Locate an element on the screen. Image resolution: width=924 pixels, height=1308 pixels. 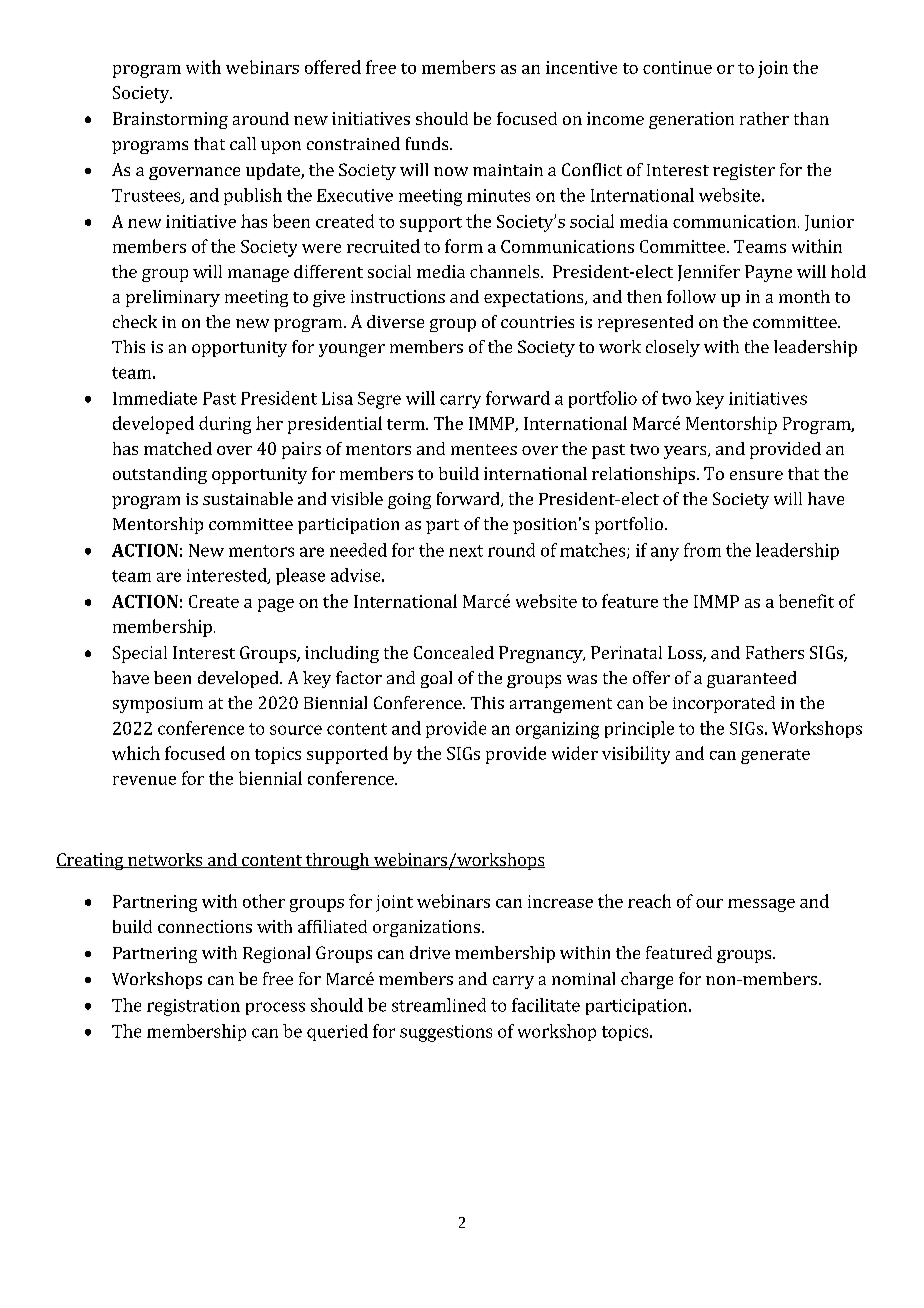
registration is located at coordinates (193, 1007).
